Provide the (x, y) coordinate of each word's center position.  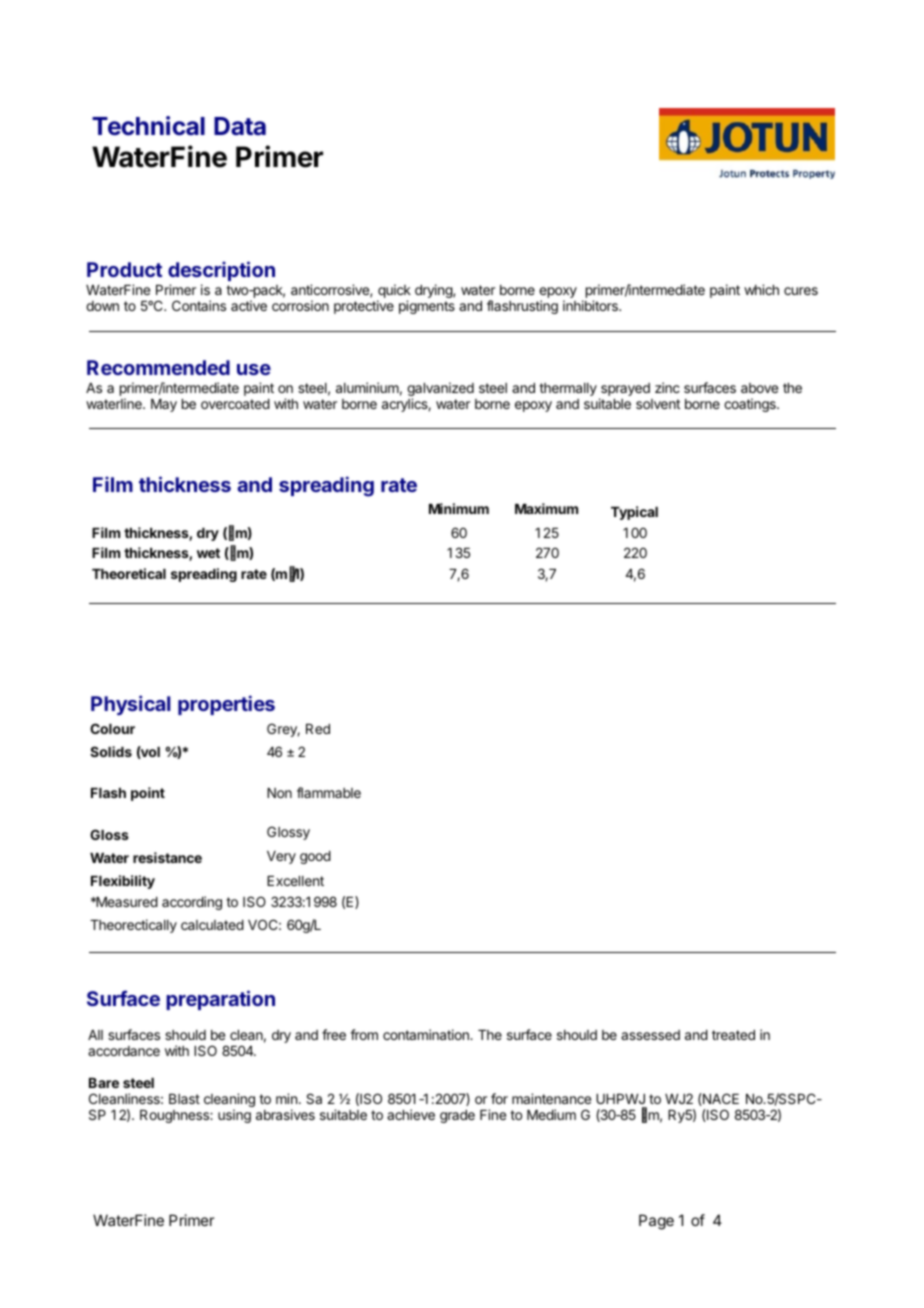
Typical (634, 513)
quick (394, 292)
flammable (329, 792)
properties (226, 705)
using (234, 1116)
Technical (148, 126)
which (761, 289)
